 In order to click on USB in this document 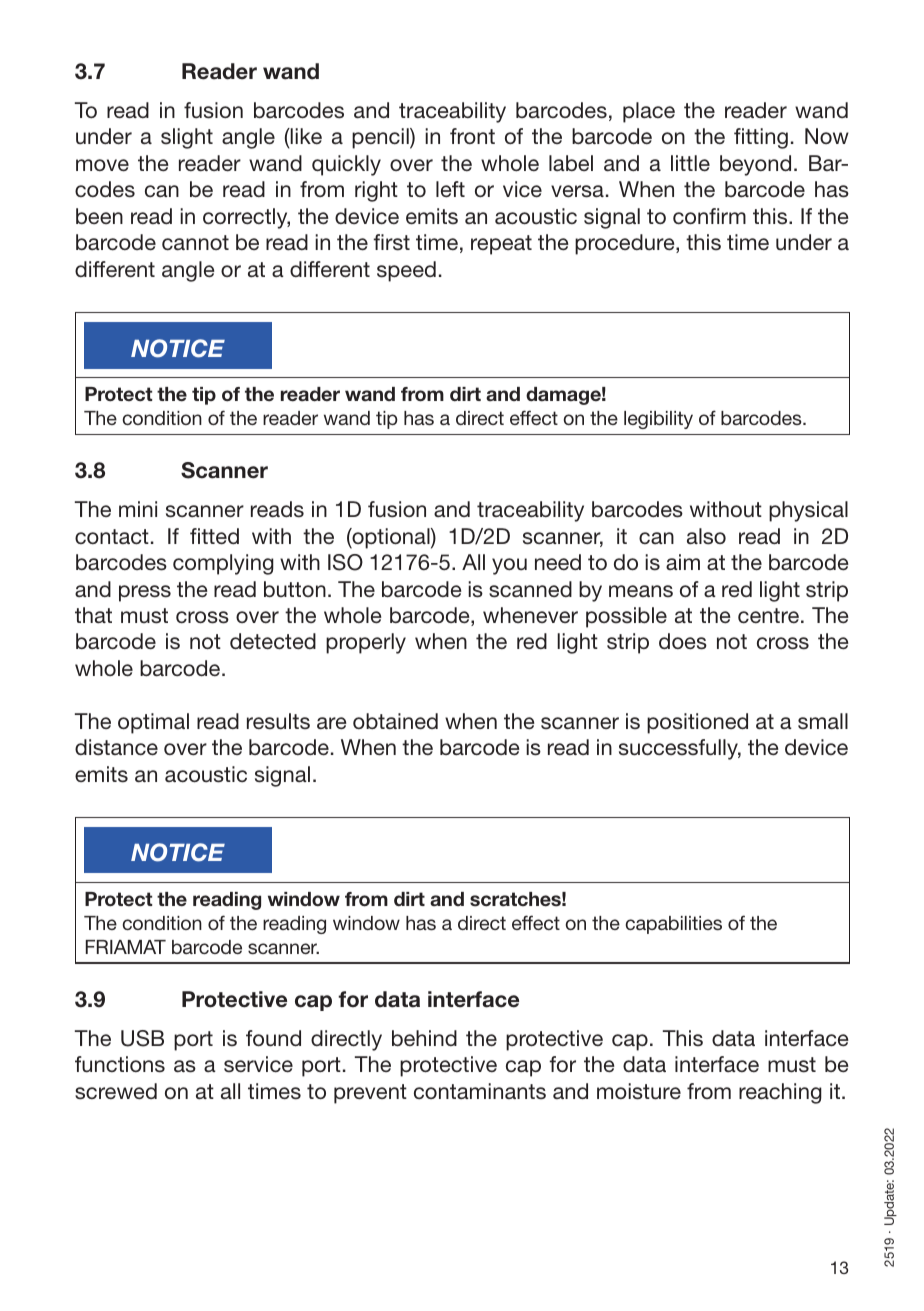, I will do `click(142, 1038)`.
